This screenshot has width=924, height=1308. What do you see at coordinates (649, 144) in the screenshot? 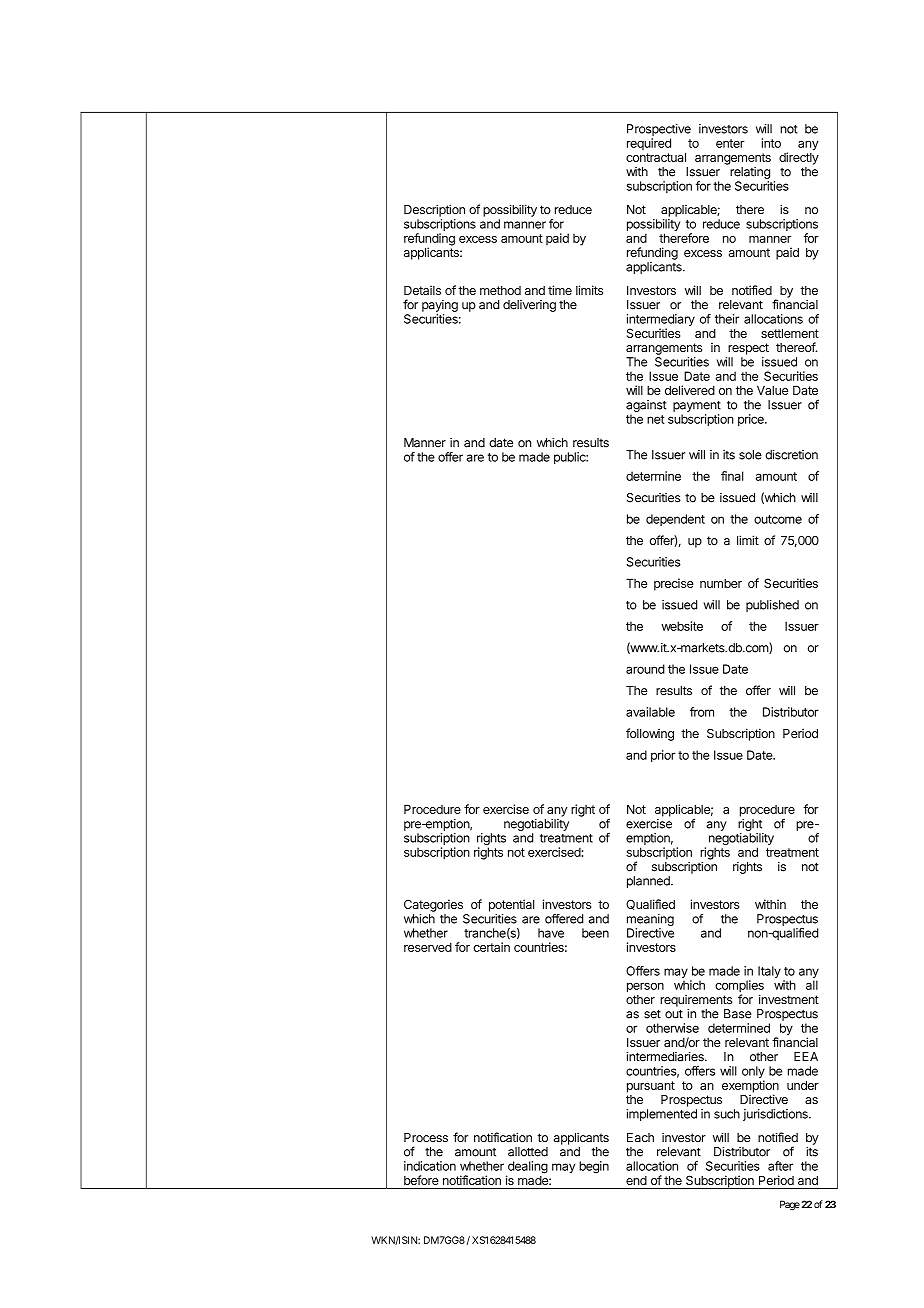
I see `required` at bounding box center [649, 144].
